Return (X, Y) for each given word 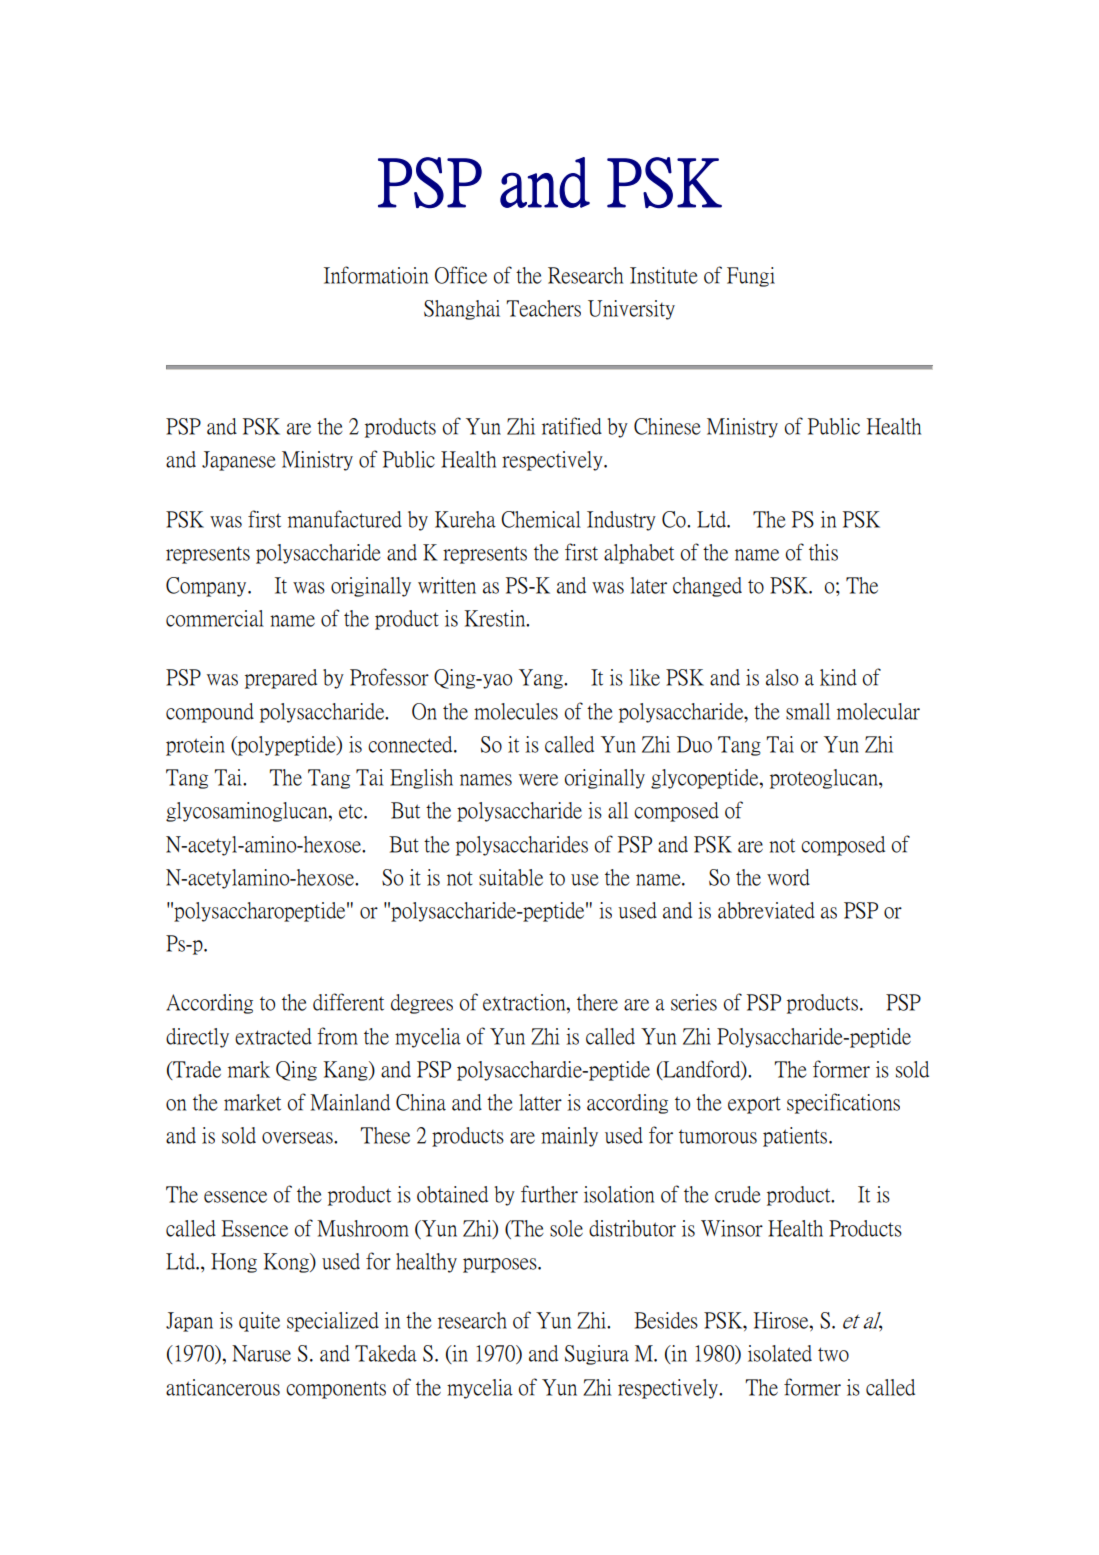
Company (207, 587)
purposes (501, 1265)
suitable (511, 877)
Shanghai (462, 310)
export (754, 1105)
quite (259, 1322)
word (788, 877)
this (823, 552)
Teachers (543, 308)
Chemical (541, 519)
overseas (298, 1138)
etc (352, 811)
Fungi (751, 277)
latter (540, 1102)
